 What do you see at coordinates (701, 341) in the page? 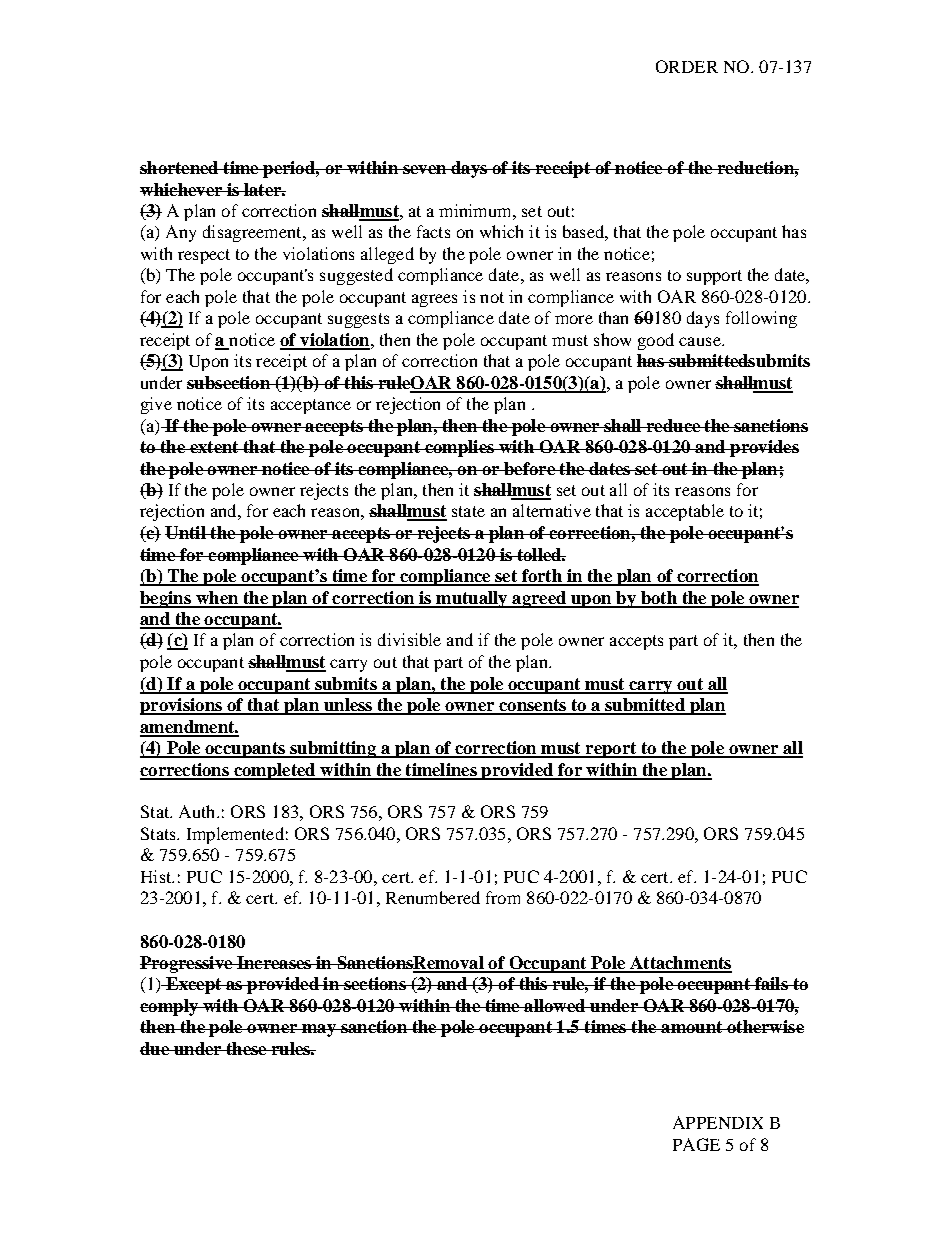
I see `cause` at bounding box center [701, 341].
